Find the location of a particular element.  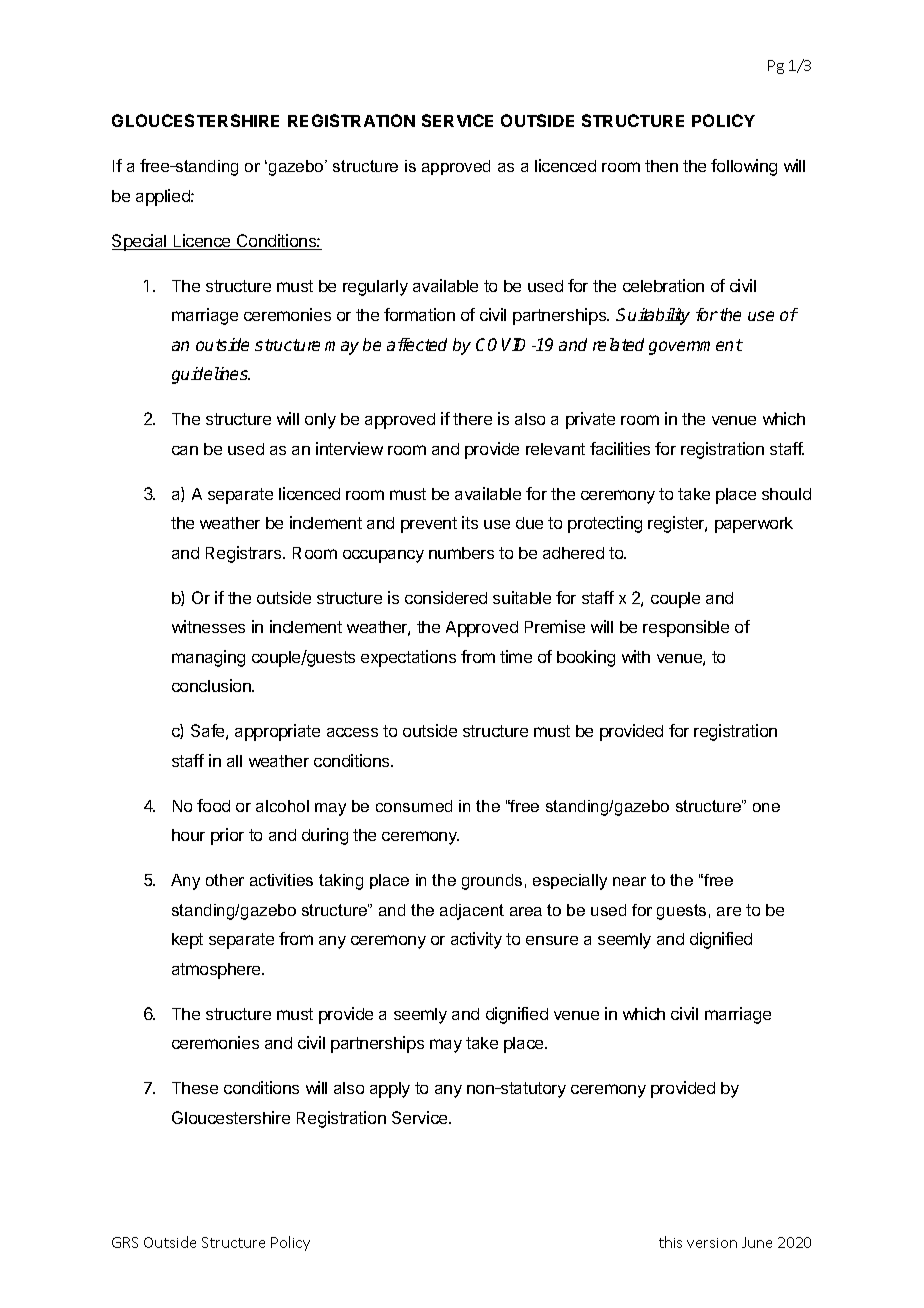

atmosphere is located at coordinates (217, 971).
